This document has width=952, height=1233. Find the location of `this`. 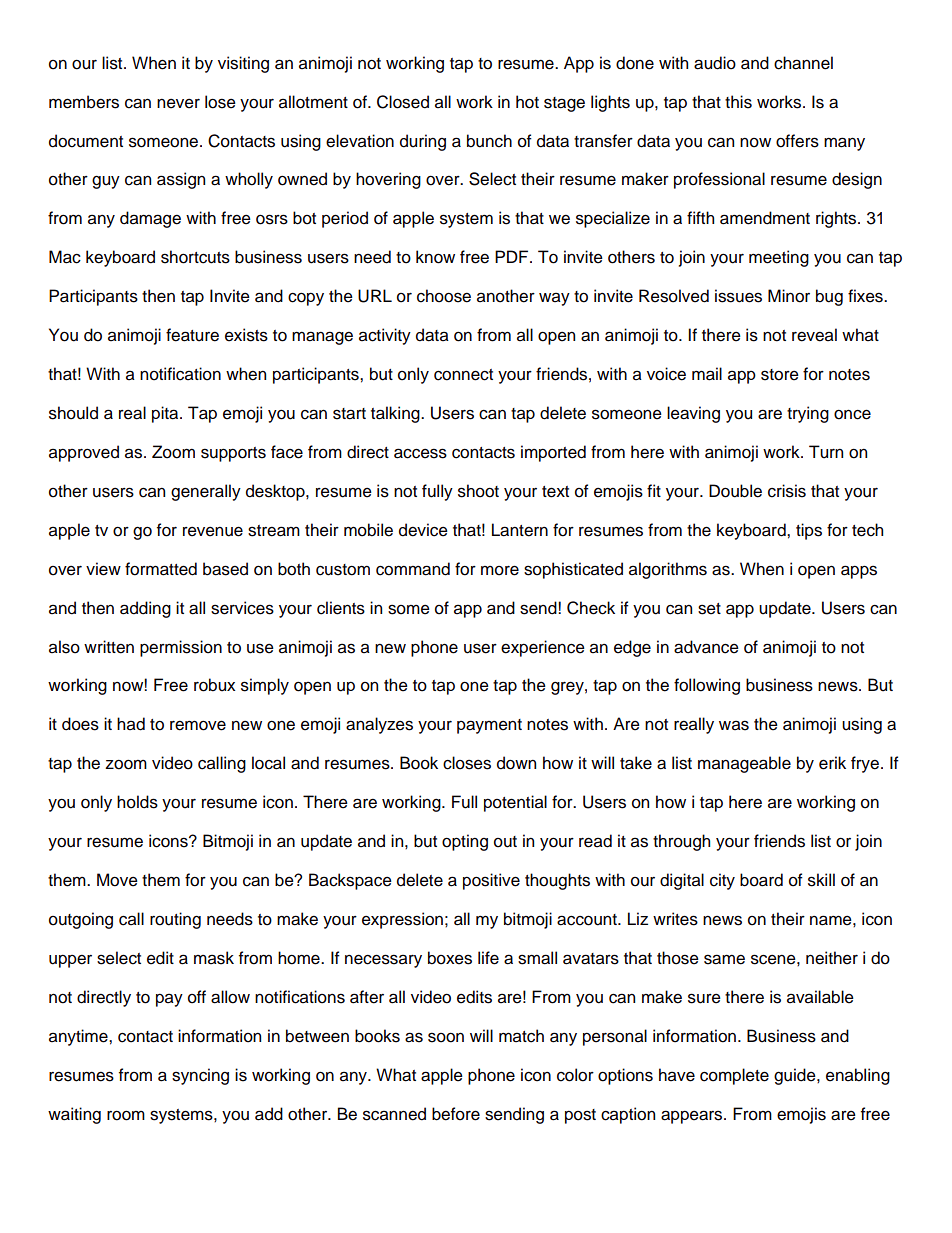

this is located at coordinates (738, 102).
